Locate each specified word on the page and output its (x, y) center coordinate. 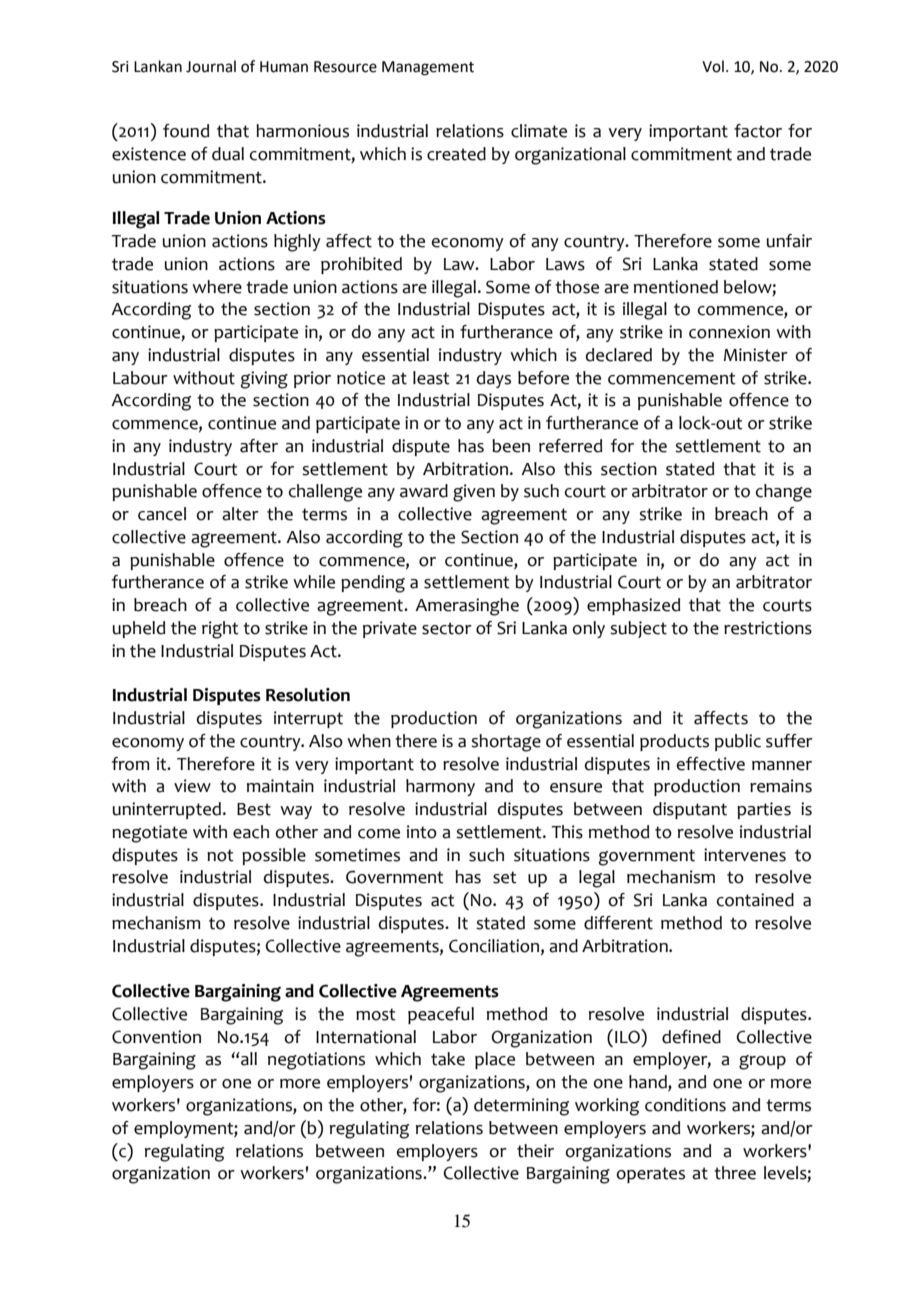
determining (521, 1107)
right (220, 630)
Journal (211, 66)
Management (428, 68)
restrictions (768, 628)
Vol (713, 66)
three (735, 1173)
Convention (156, 1037)
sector (447, 628)
